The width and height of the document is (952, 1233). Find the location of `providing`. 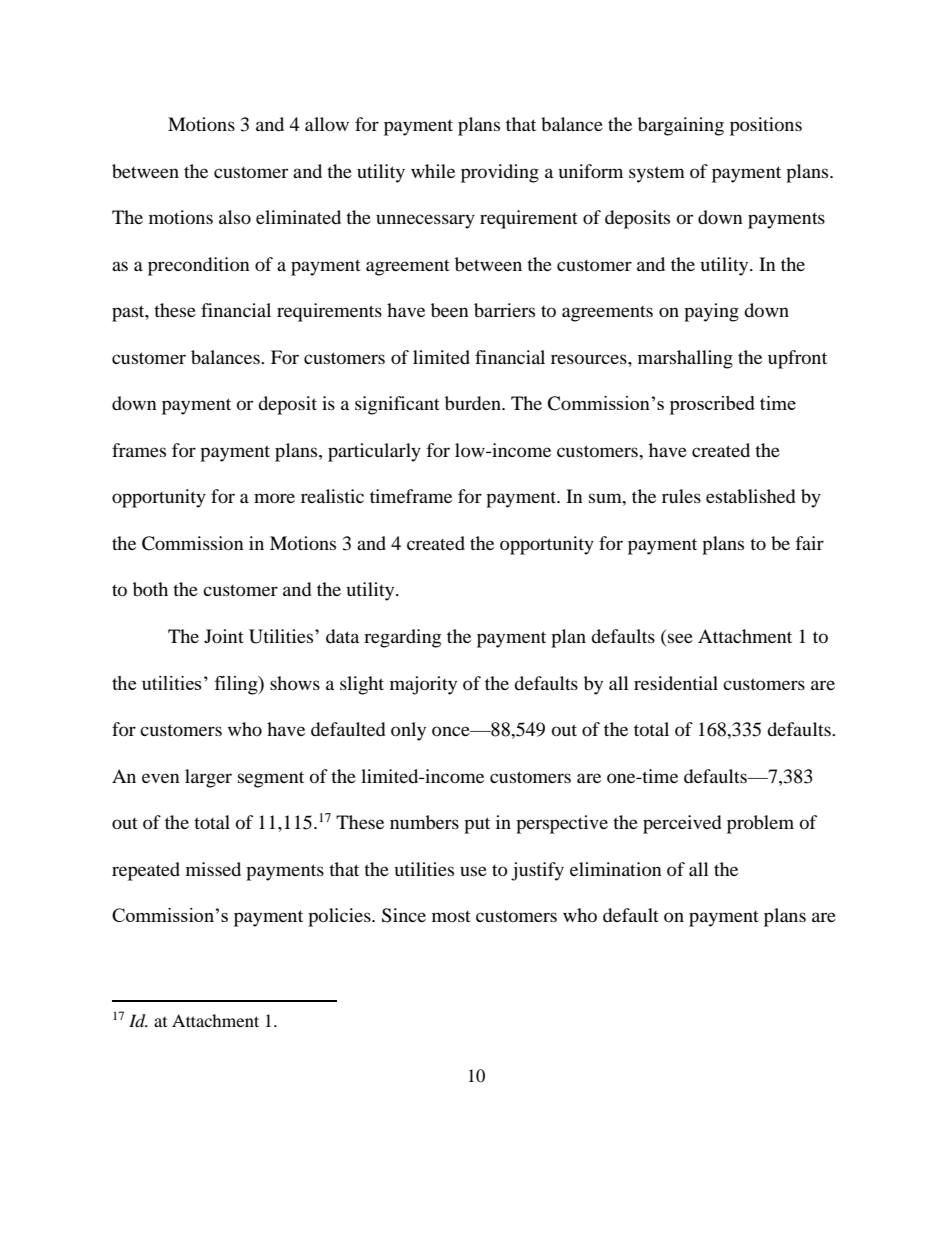

providing is located at coordinates (500, 173).
